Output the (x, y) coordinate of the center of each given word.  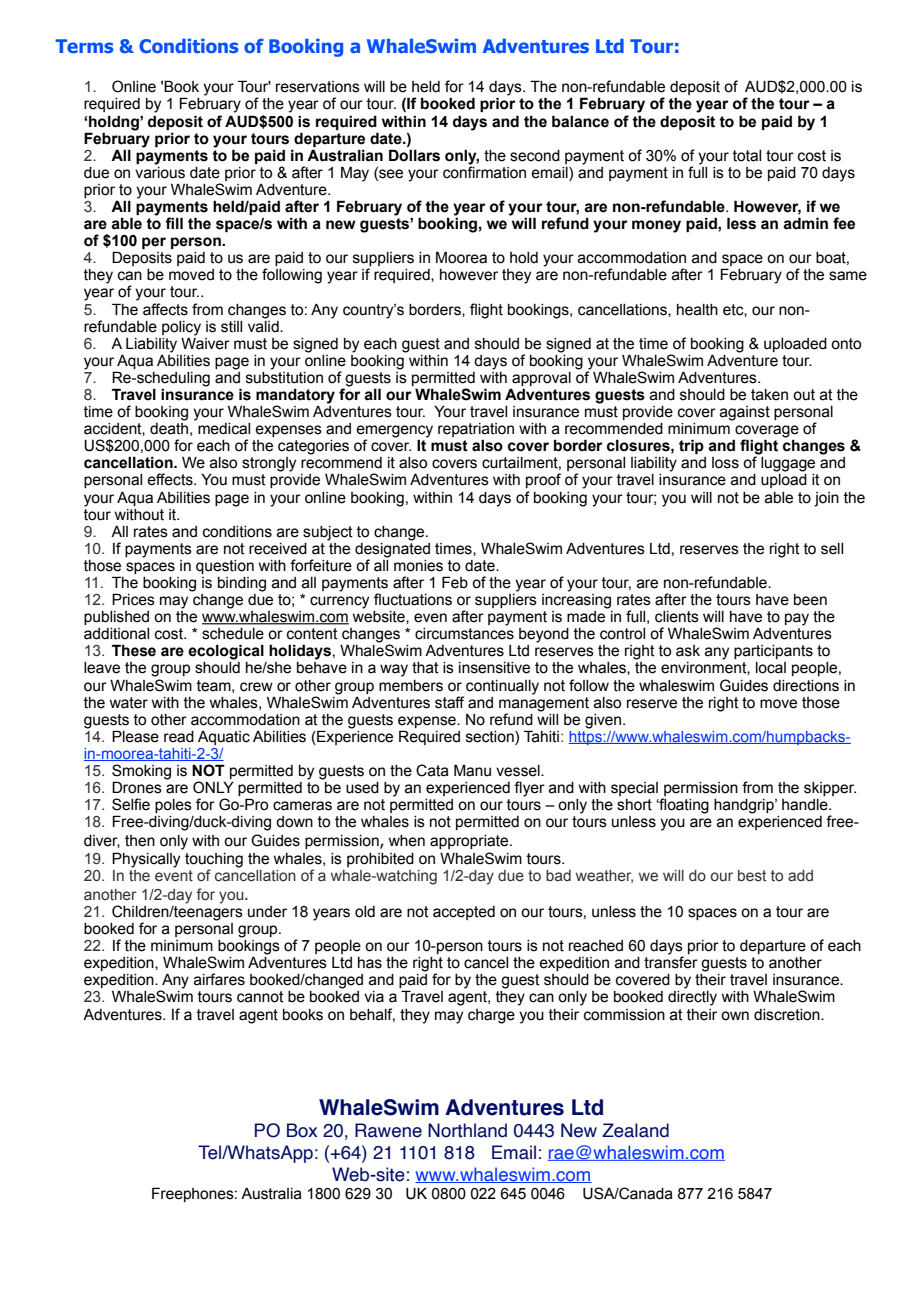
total (747, 156)
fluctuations (413, 599)
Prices (133, 599)
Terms (84, 46)
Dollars (414, 155)
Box (302, 1130)
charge (491, 1016)
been (810, 600)
